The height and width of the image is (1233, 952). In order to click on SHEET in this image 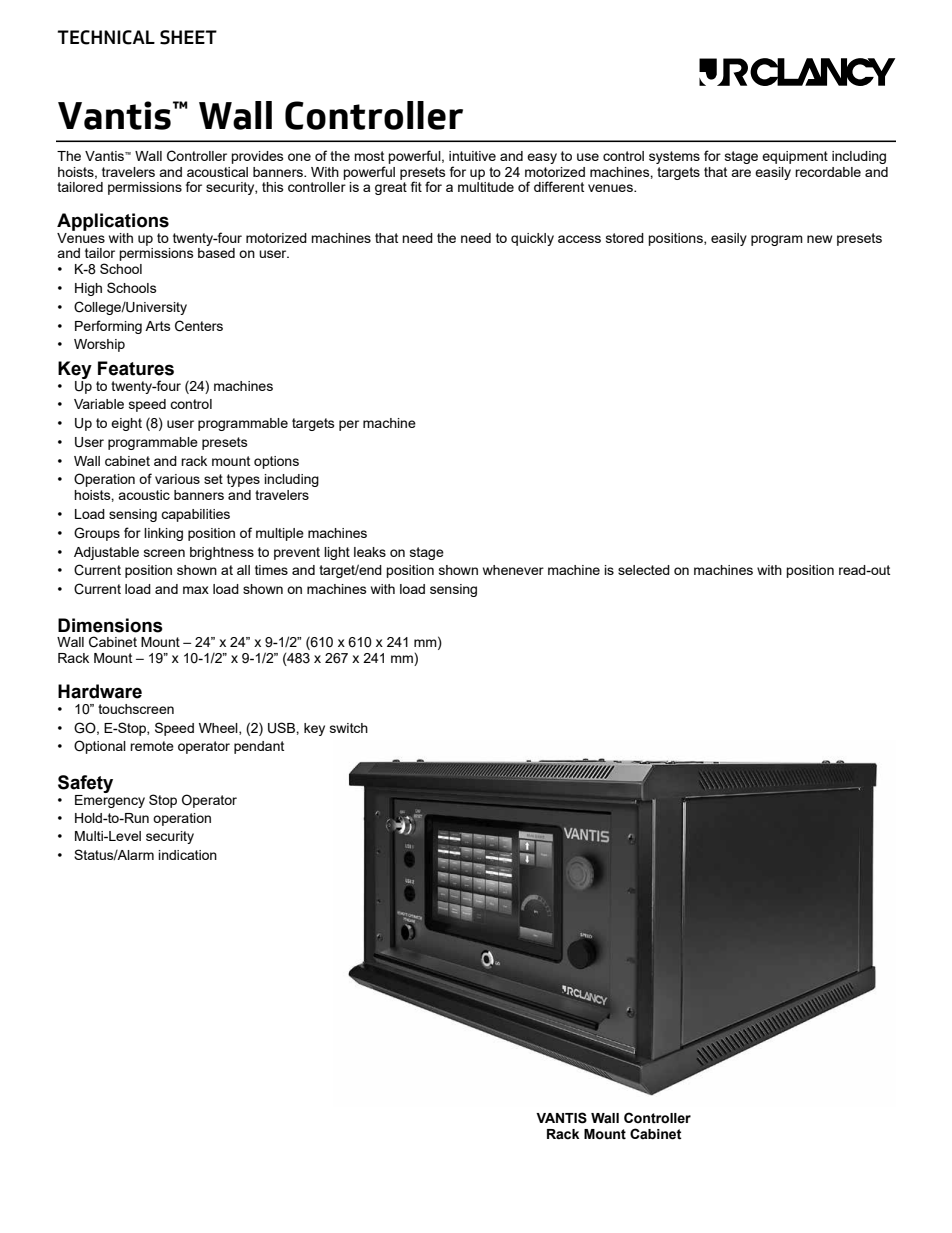, I will do `click(188, 37)`.
